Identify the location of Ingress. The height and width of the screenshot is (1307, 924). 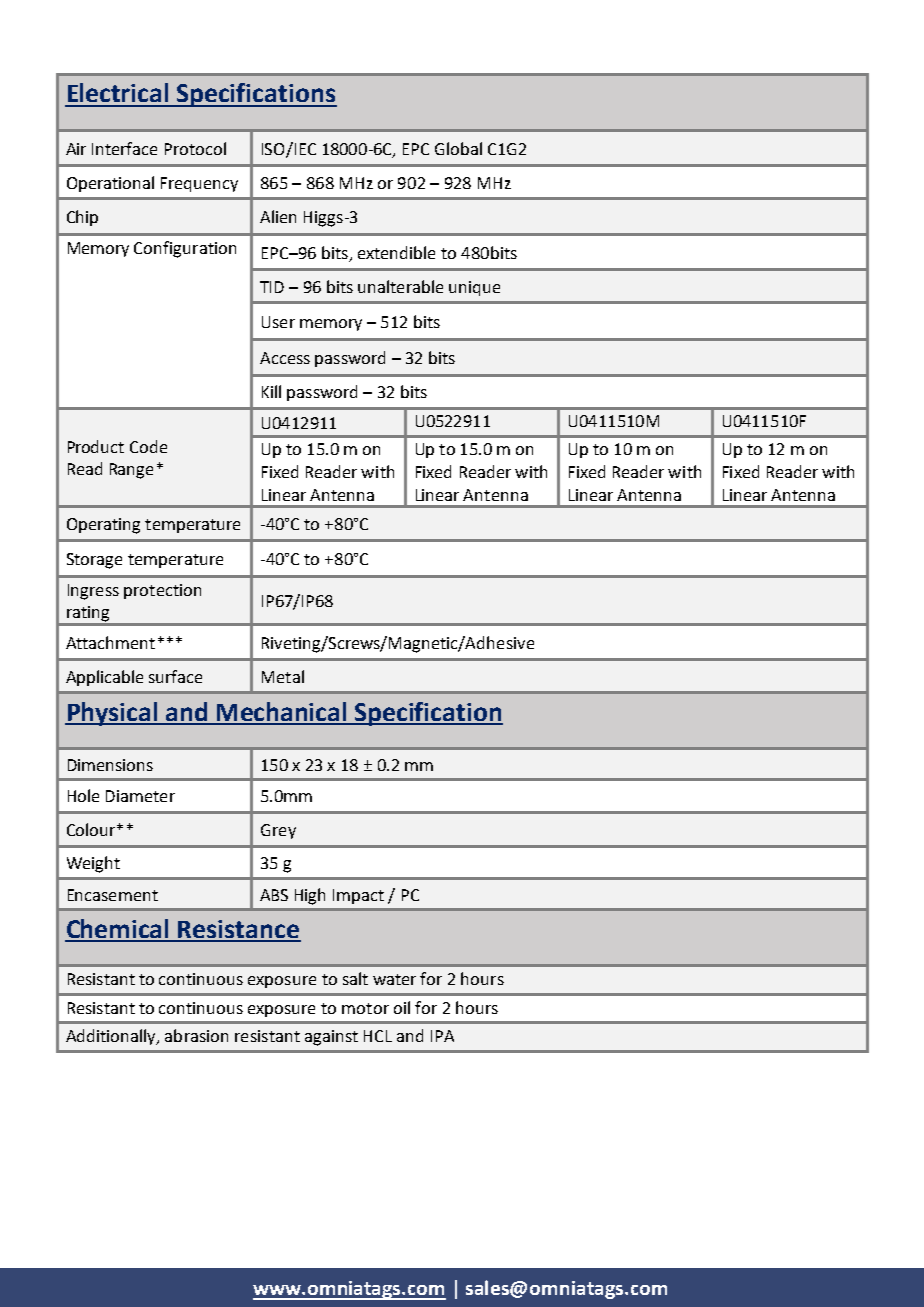
(93, 592).
